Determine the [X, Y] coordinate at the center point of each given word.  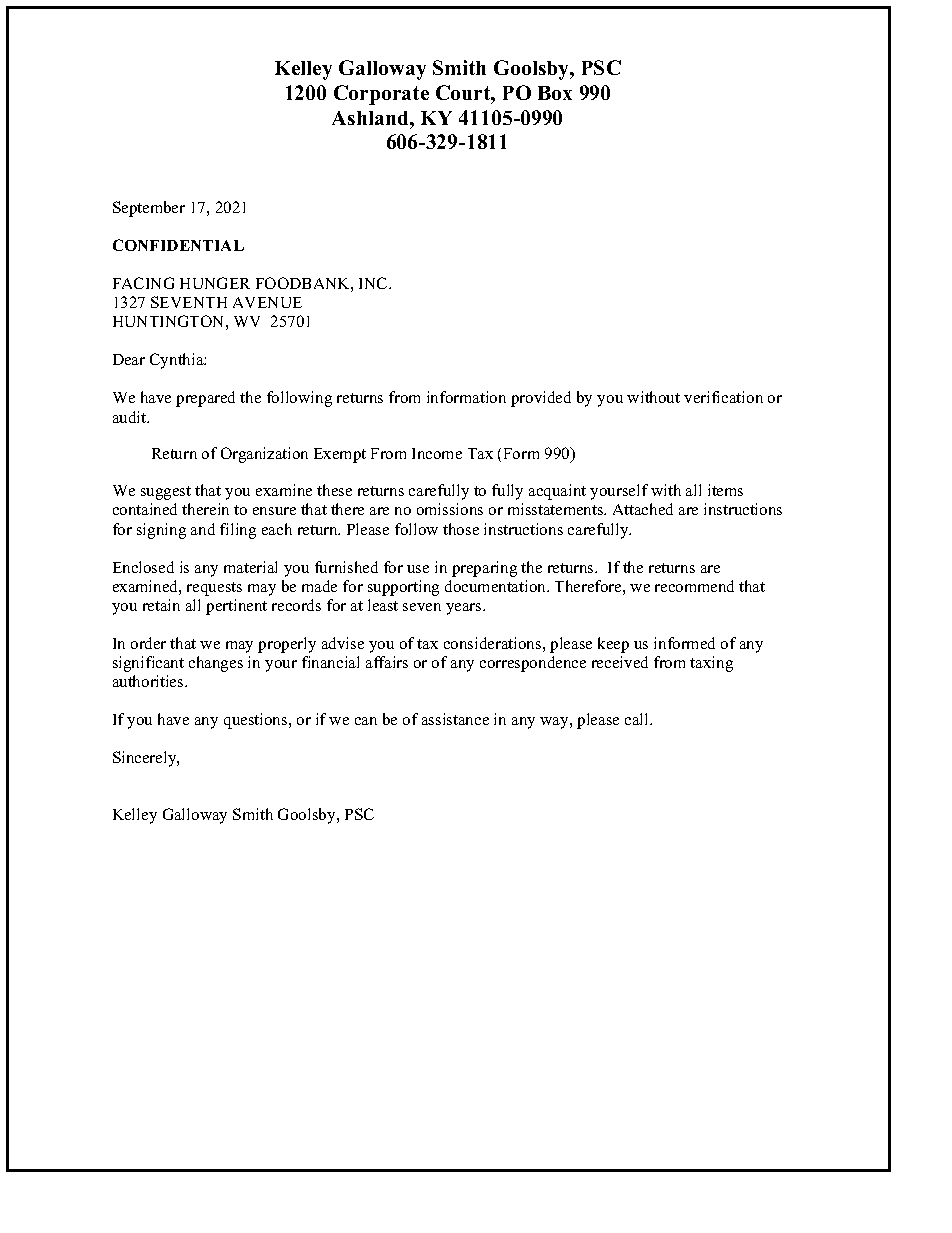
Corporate [381, 95]
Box [555, 93]
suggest [166, 493]
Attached [643, 509]
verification [723, 397]
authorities [149, 681]
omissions [450, 509]
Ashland [371, 118]
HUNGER [215, 283]
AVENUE [267, 302]
